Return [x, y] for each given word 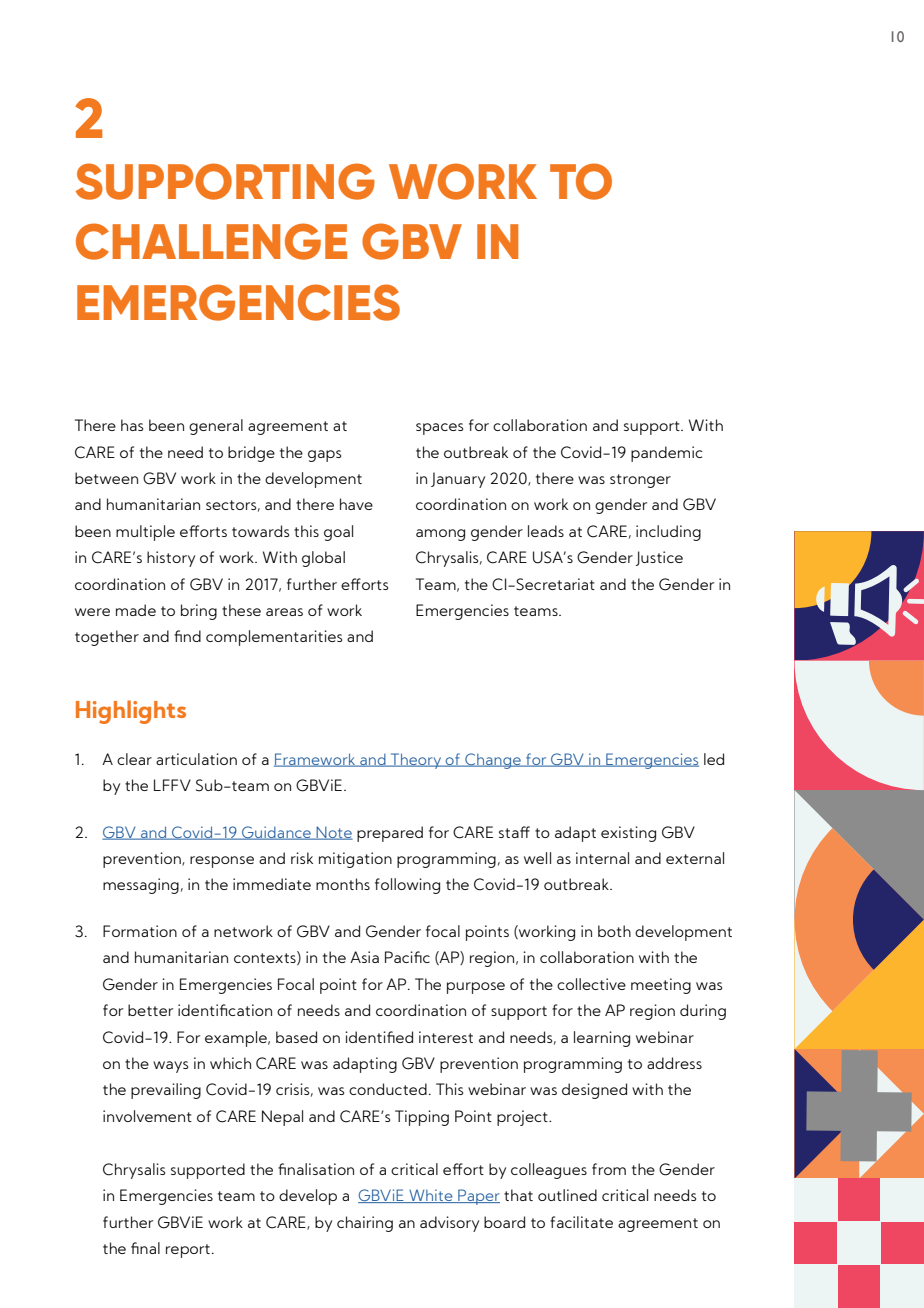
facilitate [581, 1222]
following [407, 886]
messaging [141, 886]
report [188, 1251]
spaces [439, 429]
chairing [365, 1224]
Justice [659, 558]
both [614, 931]
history [171, 559]
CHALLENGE [211, 241]
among [440, 535]
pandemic [667, 454]
